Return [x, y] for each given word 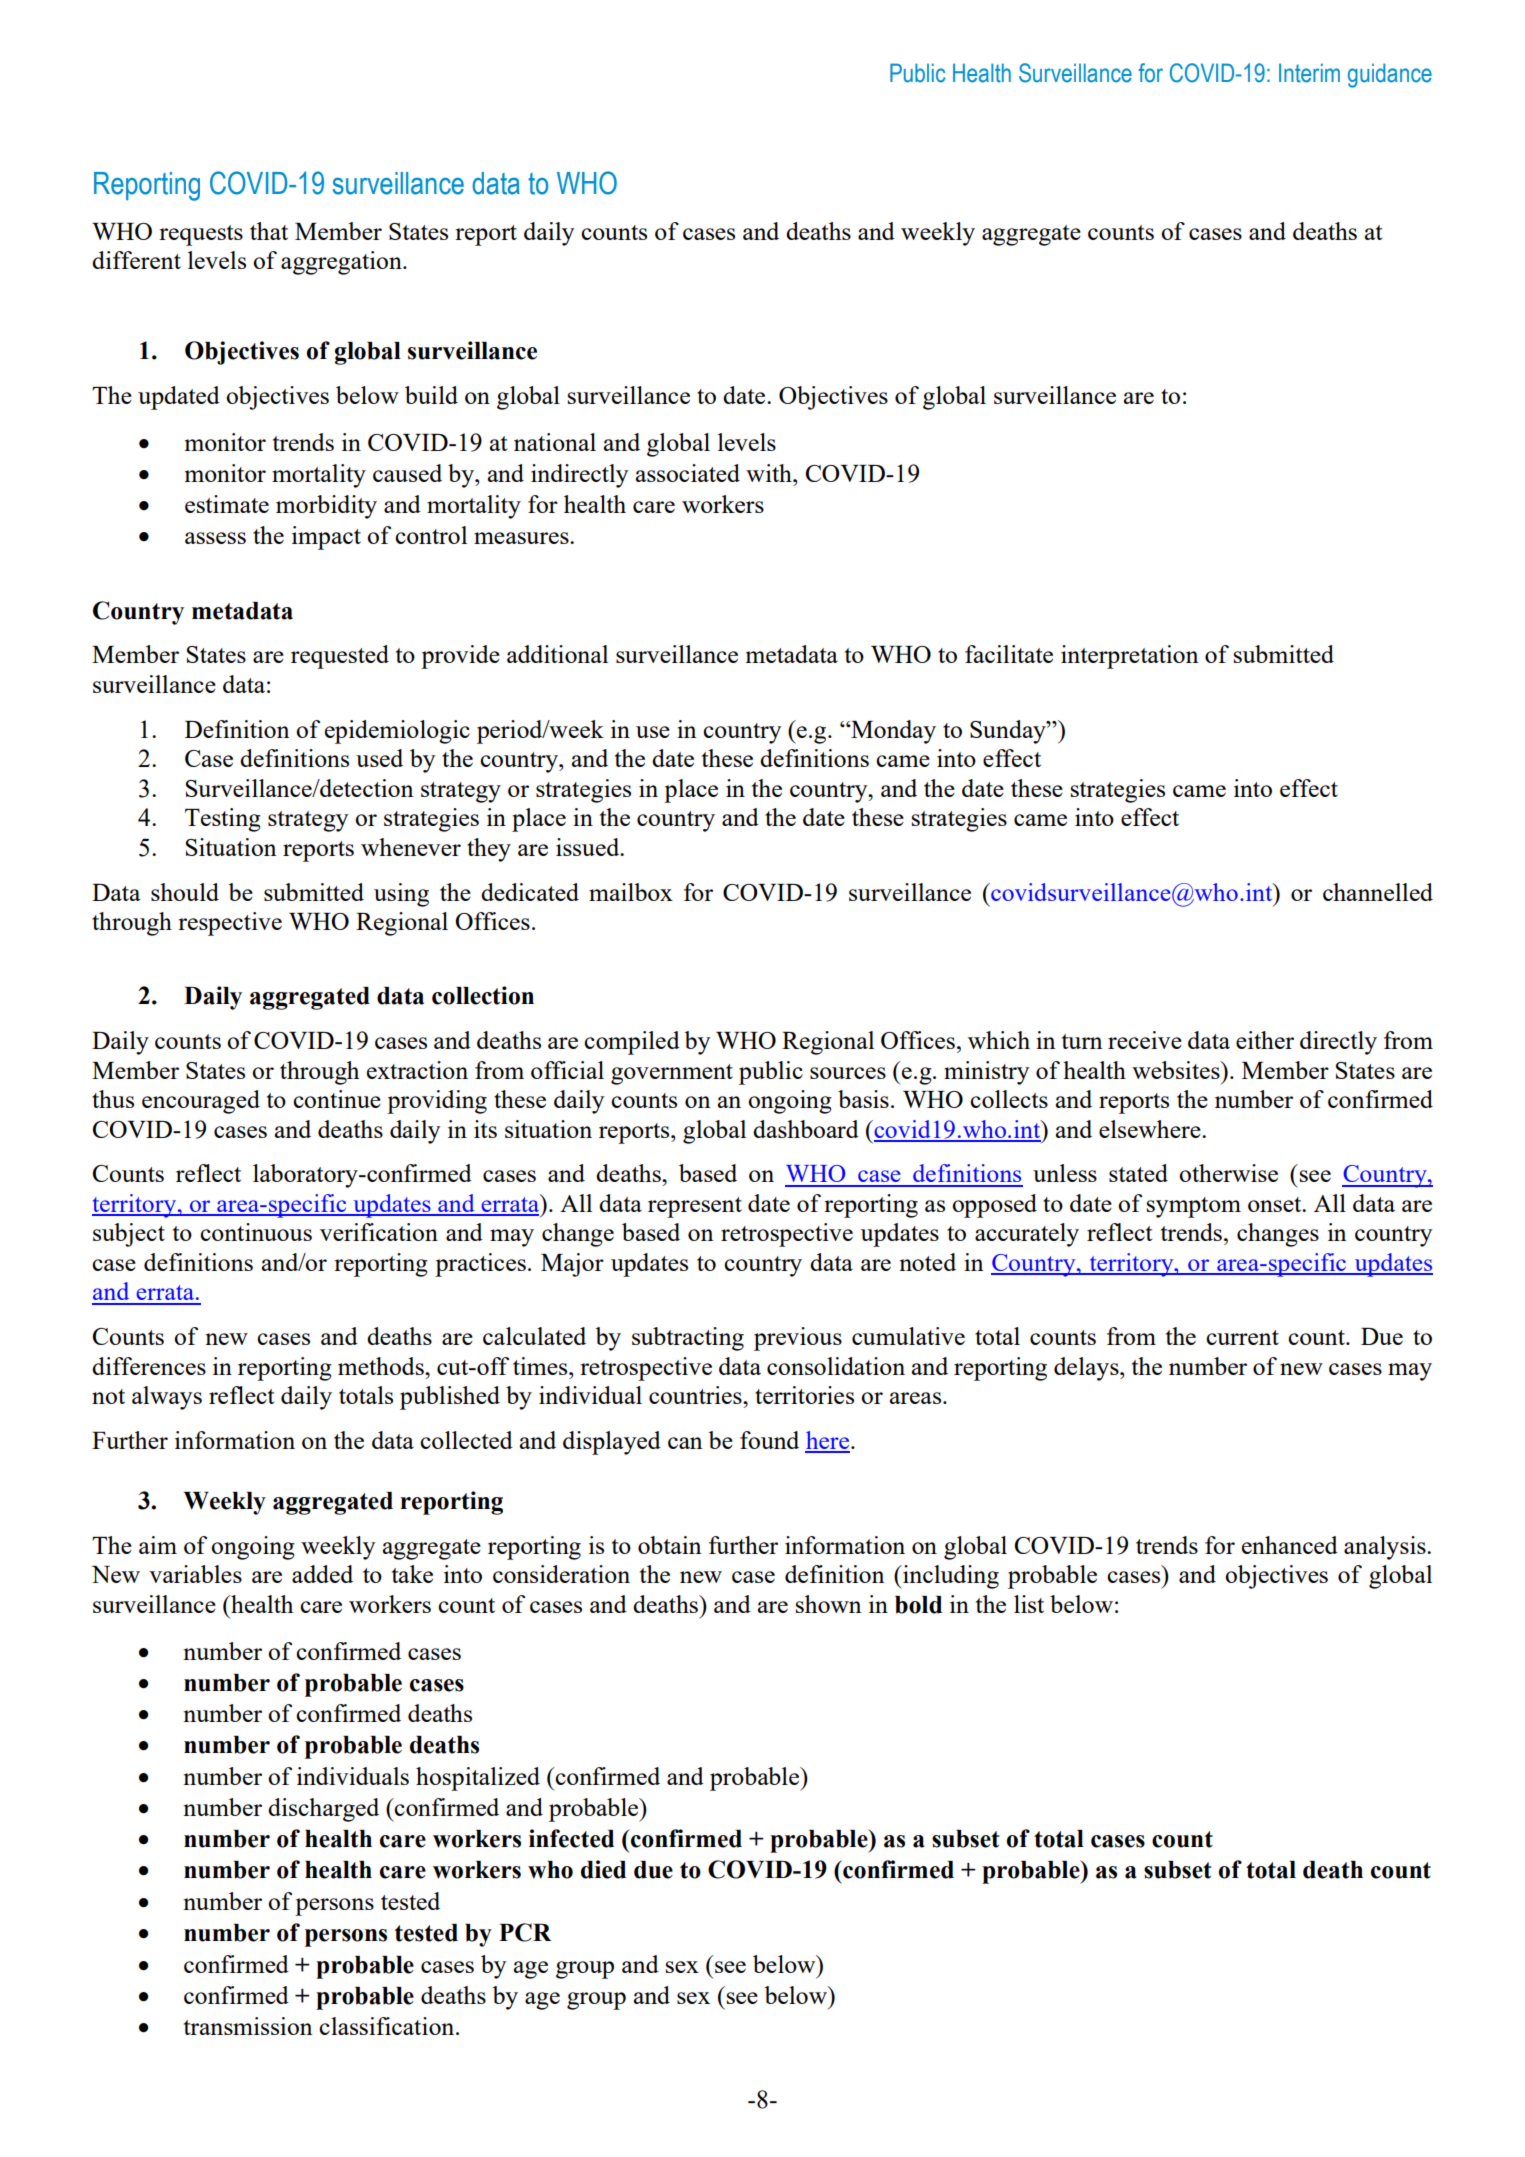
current [1242, 1337]
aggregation [342, 263]
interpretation [1129, 657]
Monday [892, 732]
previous [798, 1339]
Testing [223, 820]
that [269, 231]
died [603, 1869]
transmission [248, 2026]
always [167, 1398]
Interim [1309, 73]
